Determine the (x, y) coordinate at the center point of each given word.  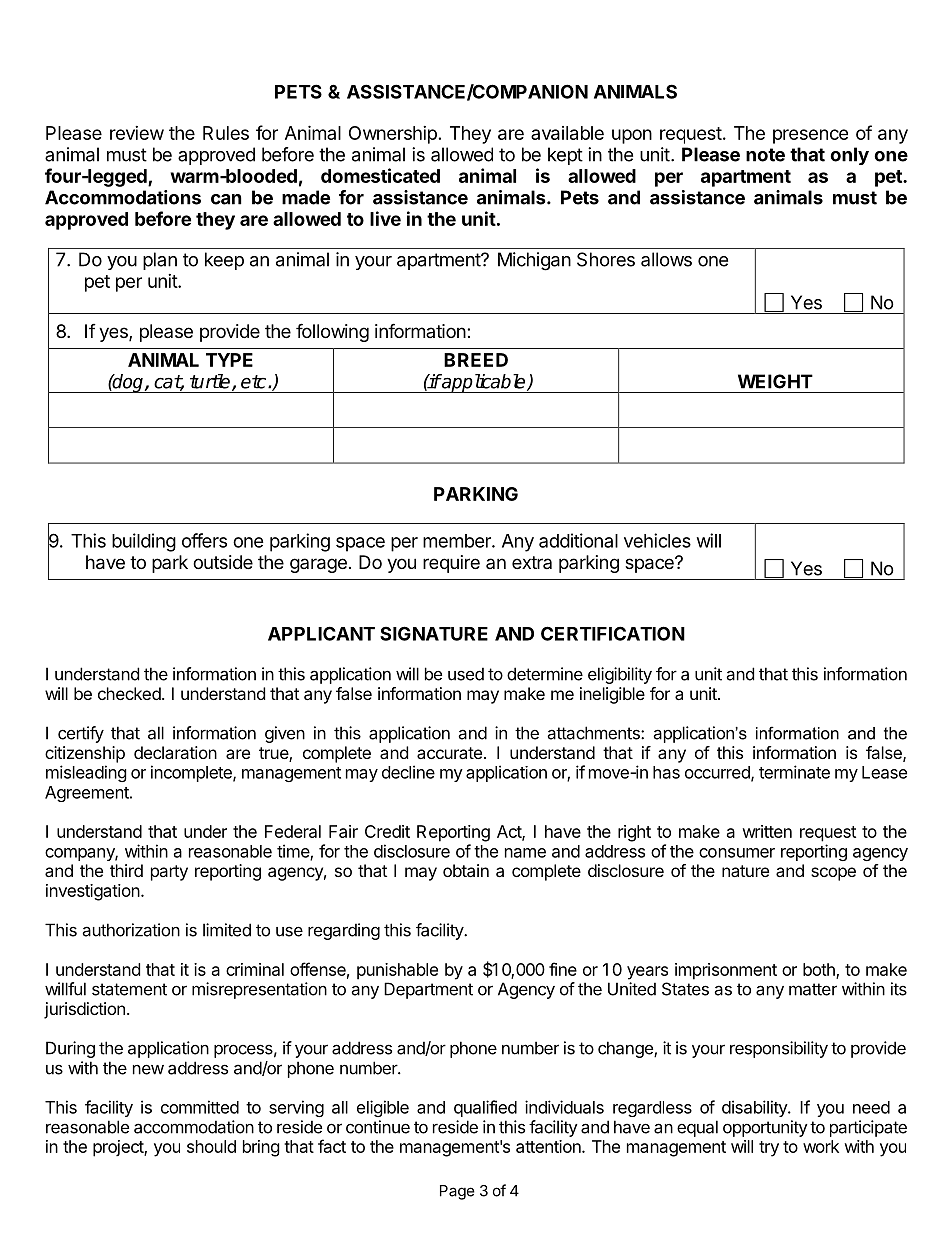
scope (833, 874)
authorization (131, 930)
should (211, 1146)
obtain (466, 870)
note (765, 155)
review (137, 133)
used (466, 674)
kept (565, 156)
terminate (794, 772)
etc (255, 382)
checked (129, 693)
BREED (476, 360)
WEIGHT (775, 381)
